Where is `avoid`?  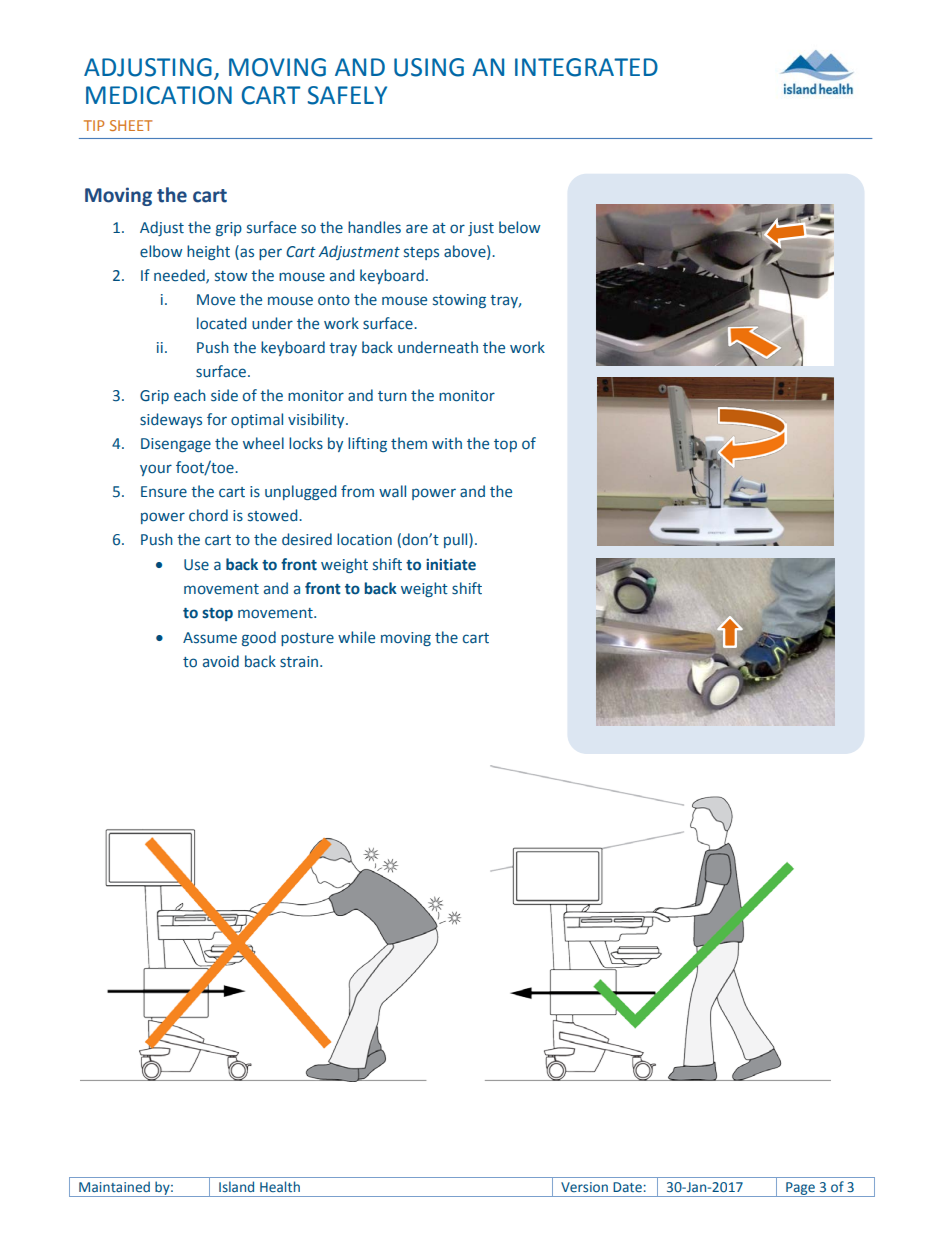
avoid is located at coordinates (221, 661).
